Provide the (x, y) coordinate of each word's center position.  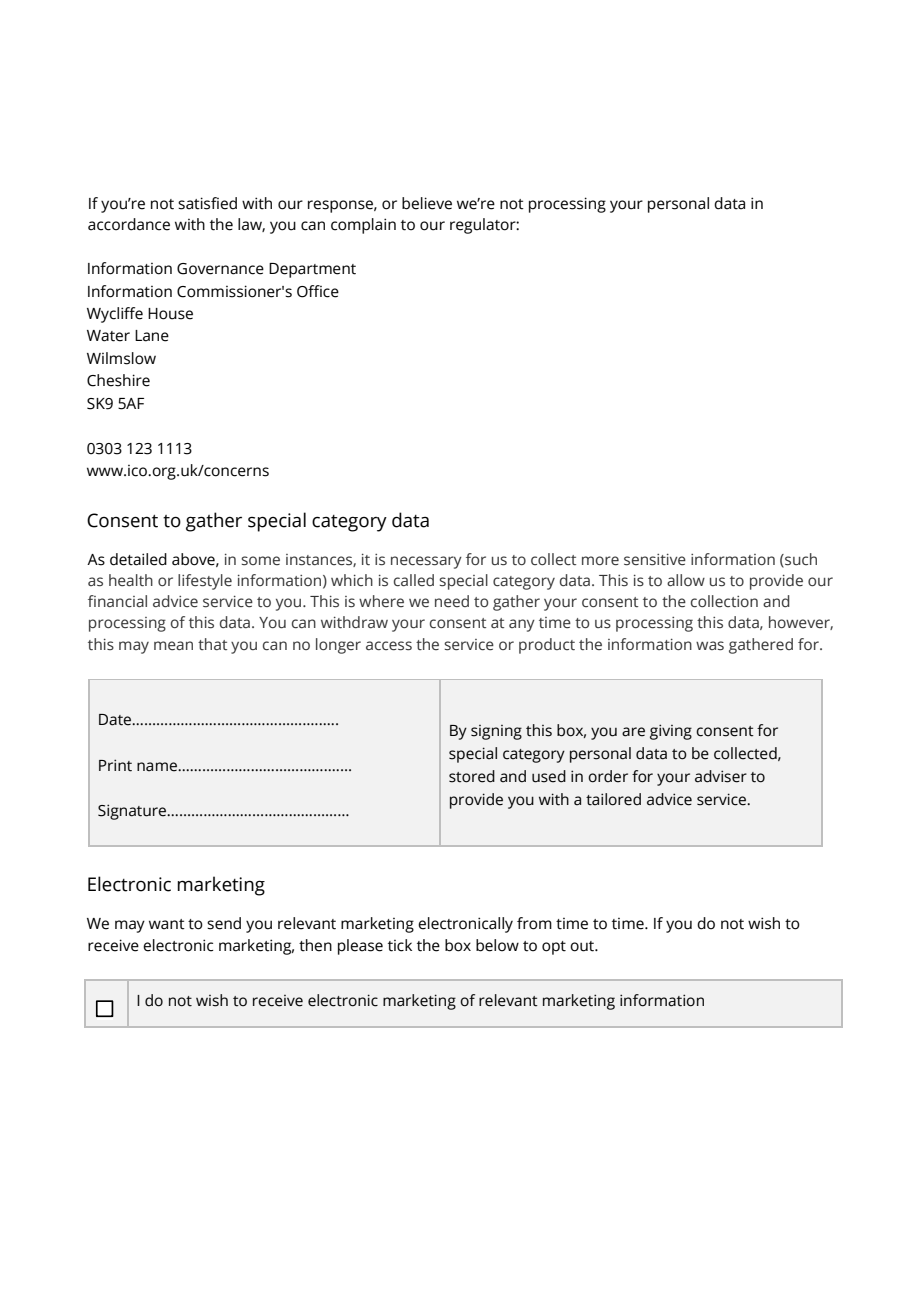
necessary (426, 562)
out (583, 946)
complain (363, 226)
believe (427, 203)
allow (686, 580)
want (167, 924)
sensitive (655, 560)
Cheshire (118, 380)
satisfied (207, 203)
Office (318, 291)
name (158, 767)
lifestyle (205, 582)
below (497, 945)
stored (472, 776)
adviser (721, 776)
